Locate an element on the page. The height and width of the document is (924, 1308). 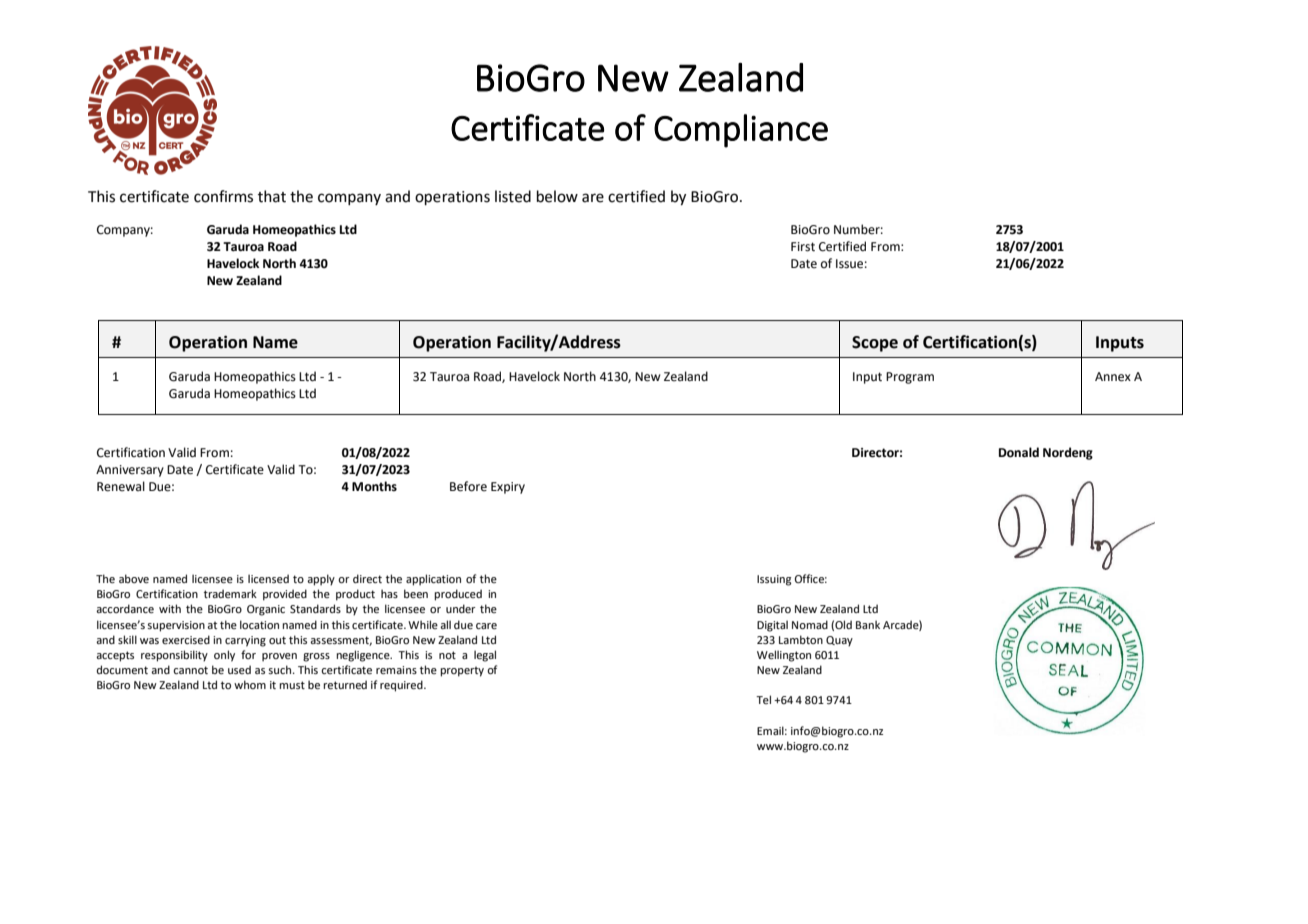
Donald is located at coordinates (1019, 452).
